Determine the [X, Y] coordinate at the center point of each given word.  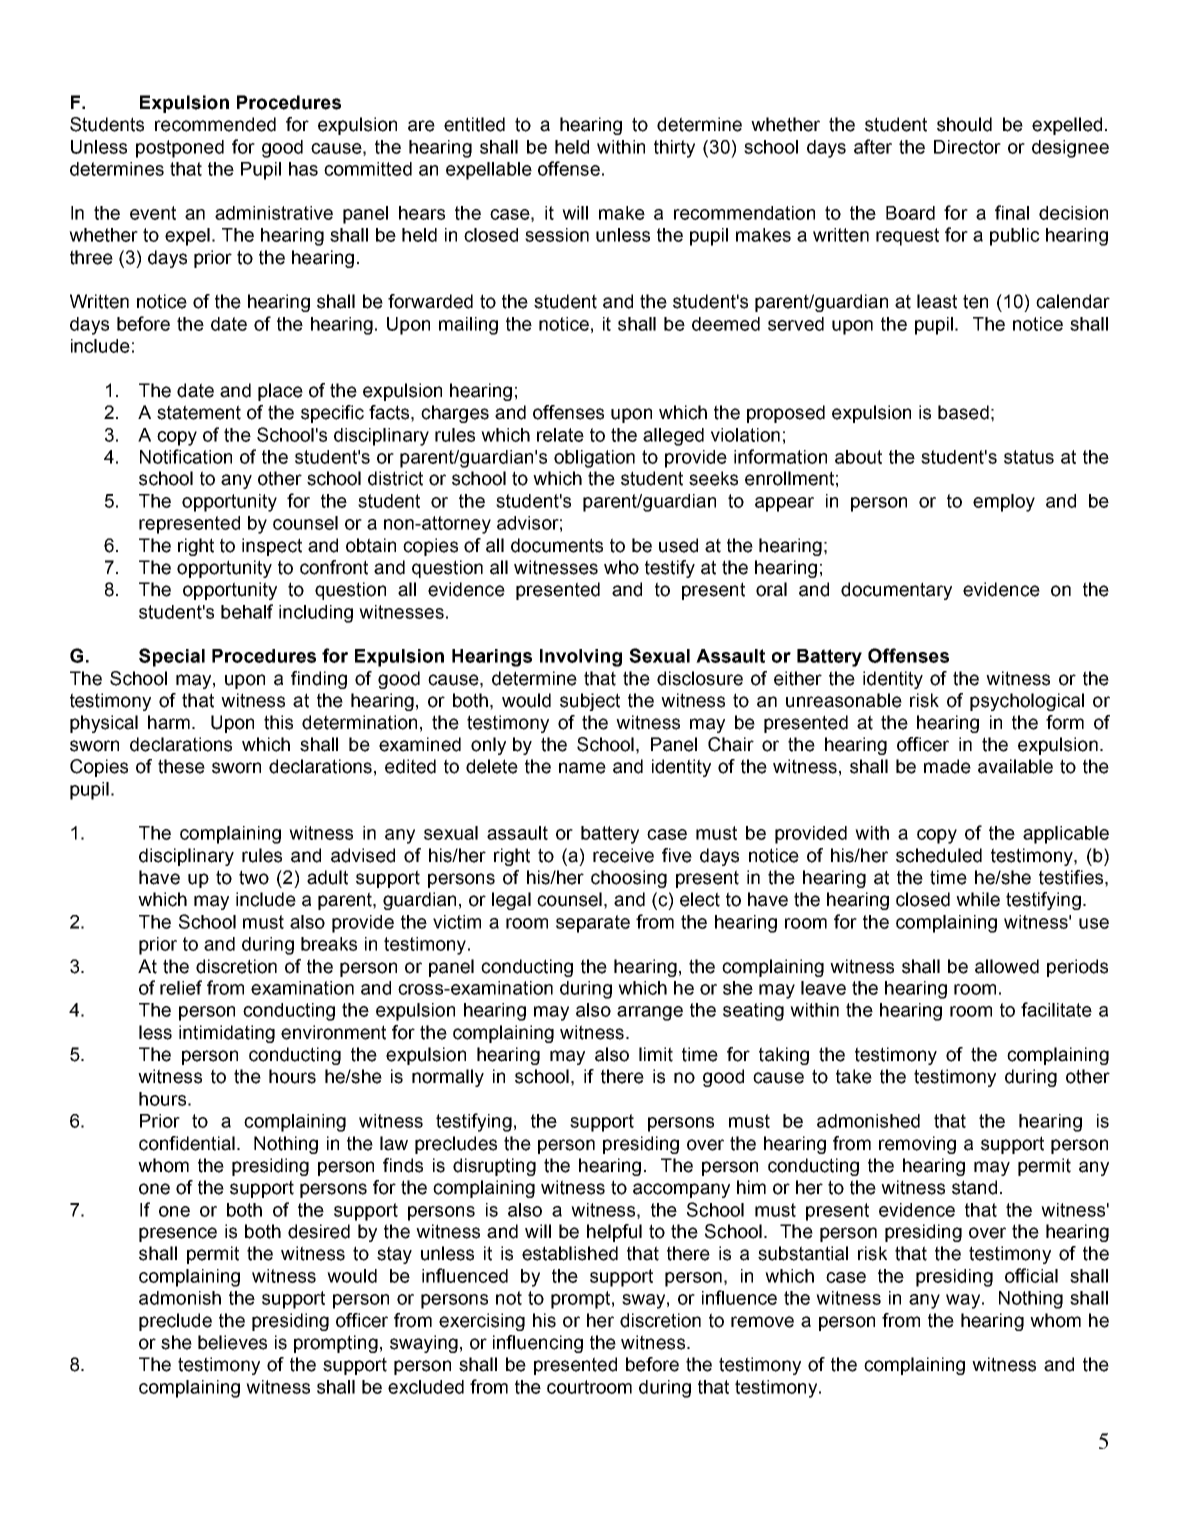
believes [232, 1342]
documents [557, 545]
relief [181, 987]
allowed [1007, 966]
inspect [272, 547]
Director [967, 147]
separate [593, 924]
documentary [896, 591]
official [1031, 1275]
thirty [674, 149]
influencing [538, 1344]
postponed [180, 149]
